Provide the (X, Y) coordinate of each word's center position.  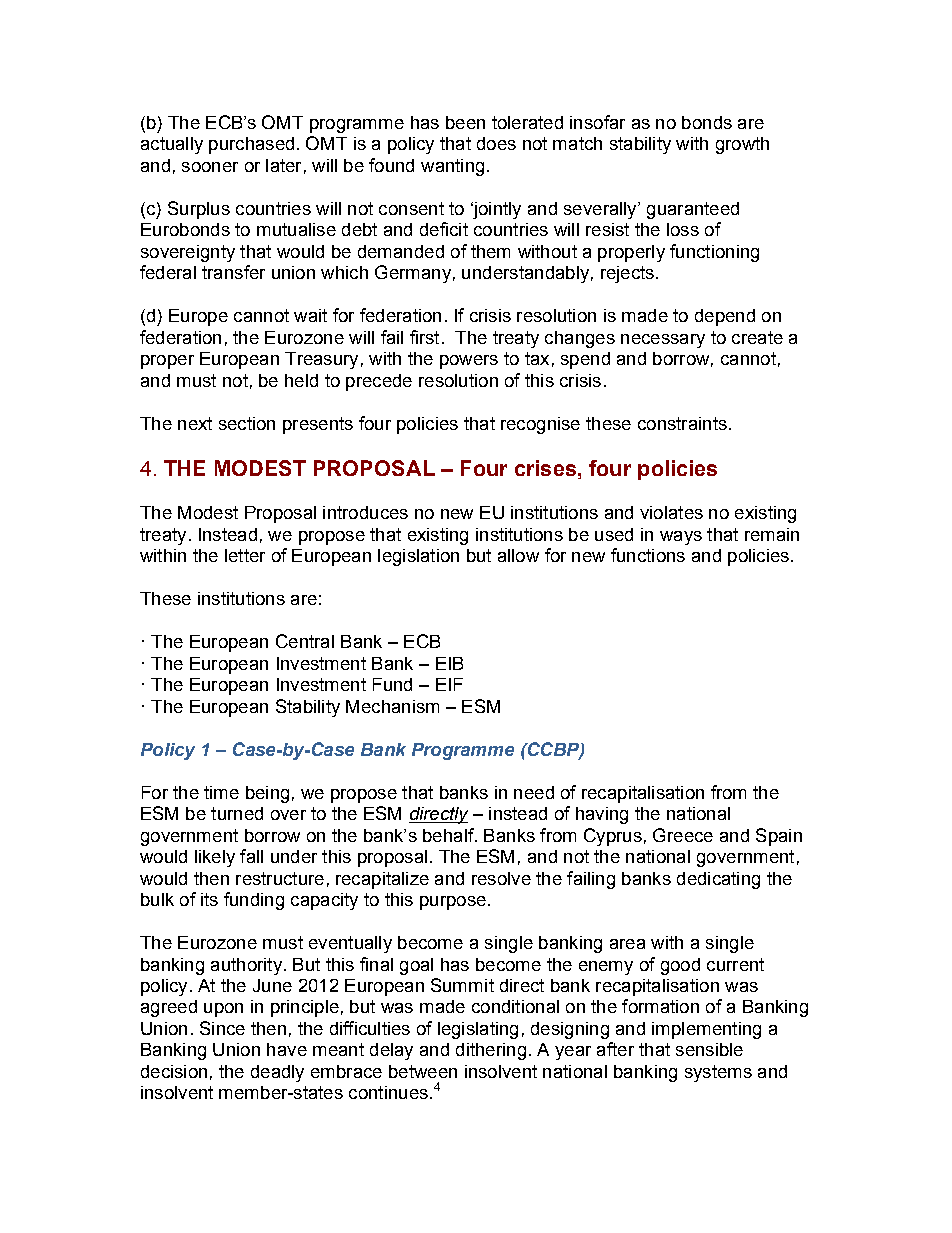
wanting (452, 167)
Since (222, 1028)
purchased (251, 145)
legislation (418, 557)
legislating (478, 1030)
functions (648, 555)
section (247, 423)
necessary (663, 341)
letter (245, 555)
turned (237, 813)
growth (742, 145)
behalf (449, 835)
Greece (683, 835)
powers (469, 362)
